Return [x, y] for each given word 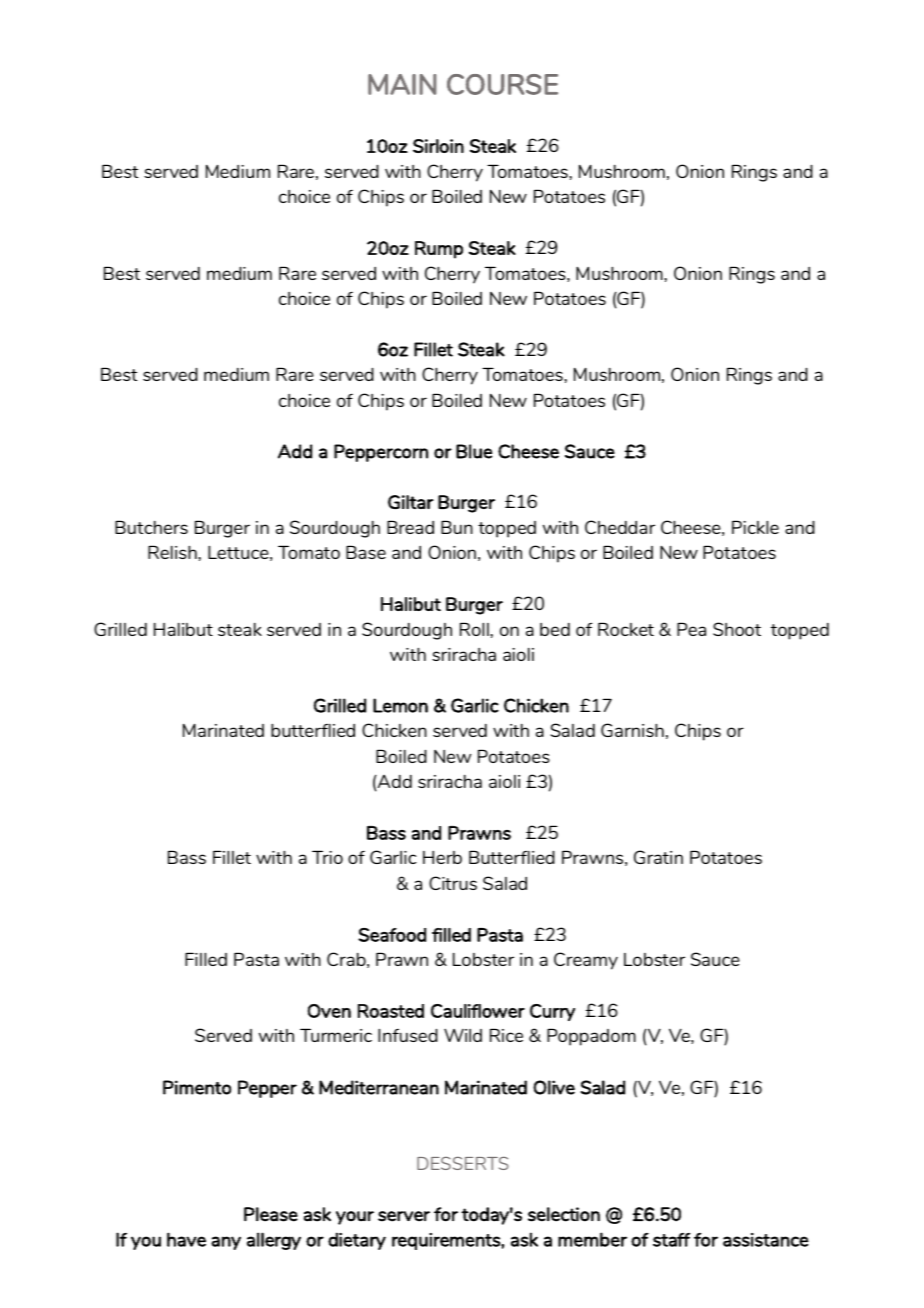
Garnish [632, 730]
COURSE [502, 84]
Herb [442, 857]
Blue [474, 451]
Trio [327, 857]
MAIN [402, 84]
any [226, 1243]
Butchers [151, 527]
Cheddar [620, 527]
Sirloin [438, 146]
